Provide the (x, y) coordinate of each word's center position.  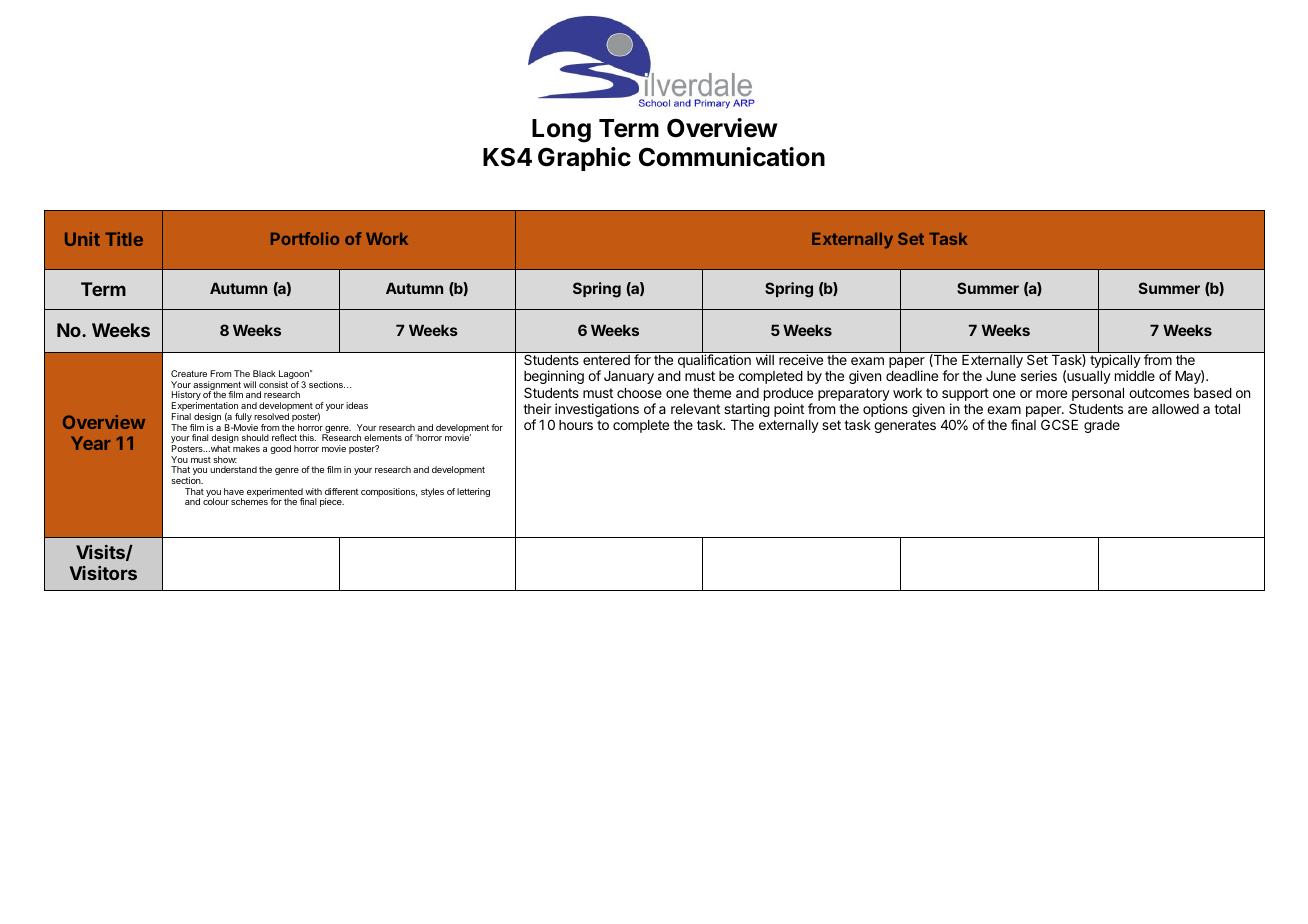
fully (243, 419)
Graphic (584, 159)
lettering (473, 492)
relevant (695, 409)
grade (1102, 426)
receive (801, 359)
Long (561, 131)
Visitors (103, 573)
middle (1135, 375)
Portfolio (305, 238)
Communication (732, 157)
